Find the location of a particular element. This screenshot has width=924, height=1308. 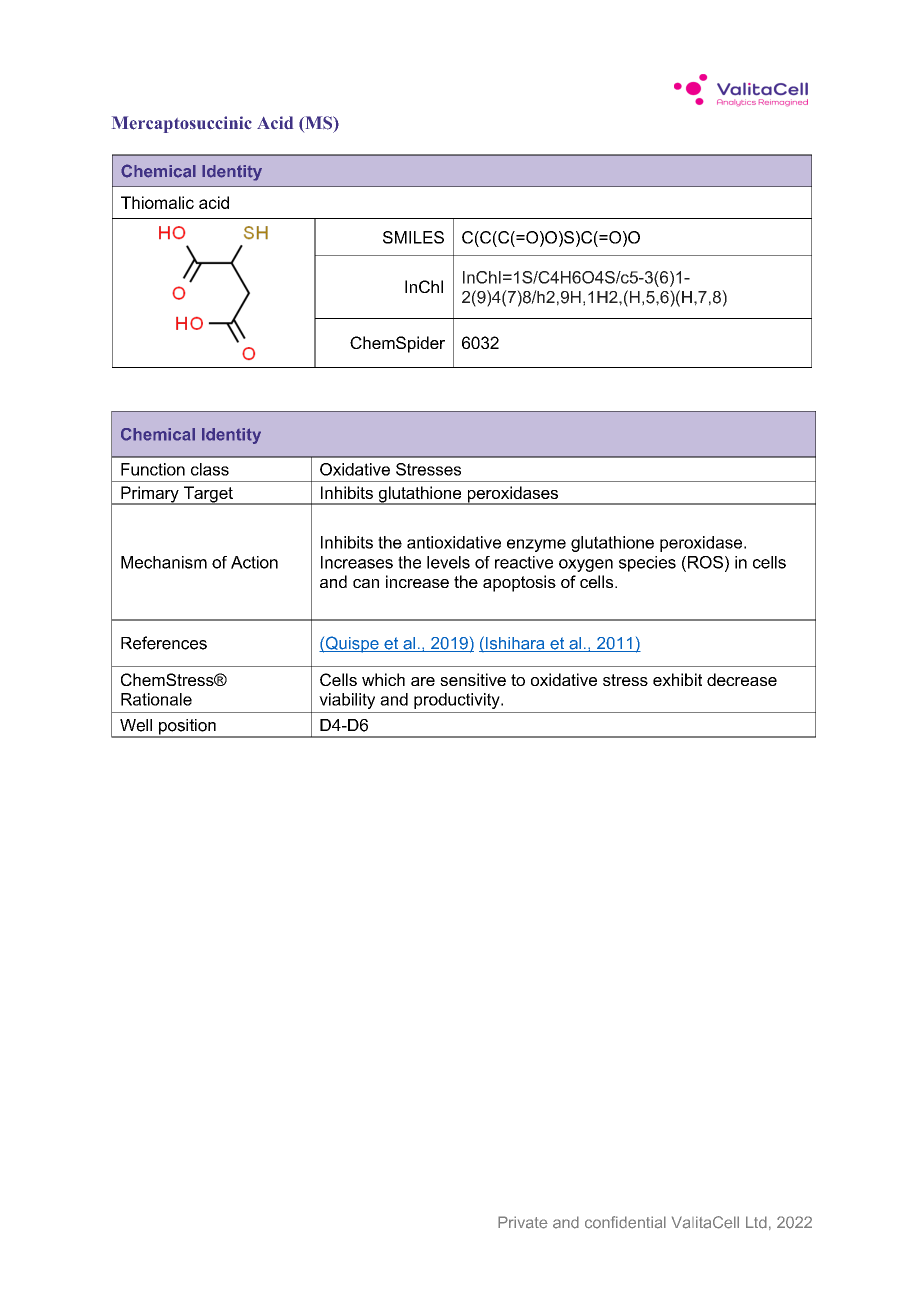

Well is located at coordinates (136, 725).
